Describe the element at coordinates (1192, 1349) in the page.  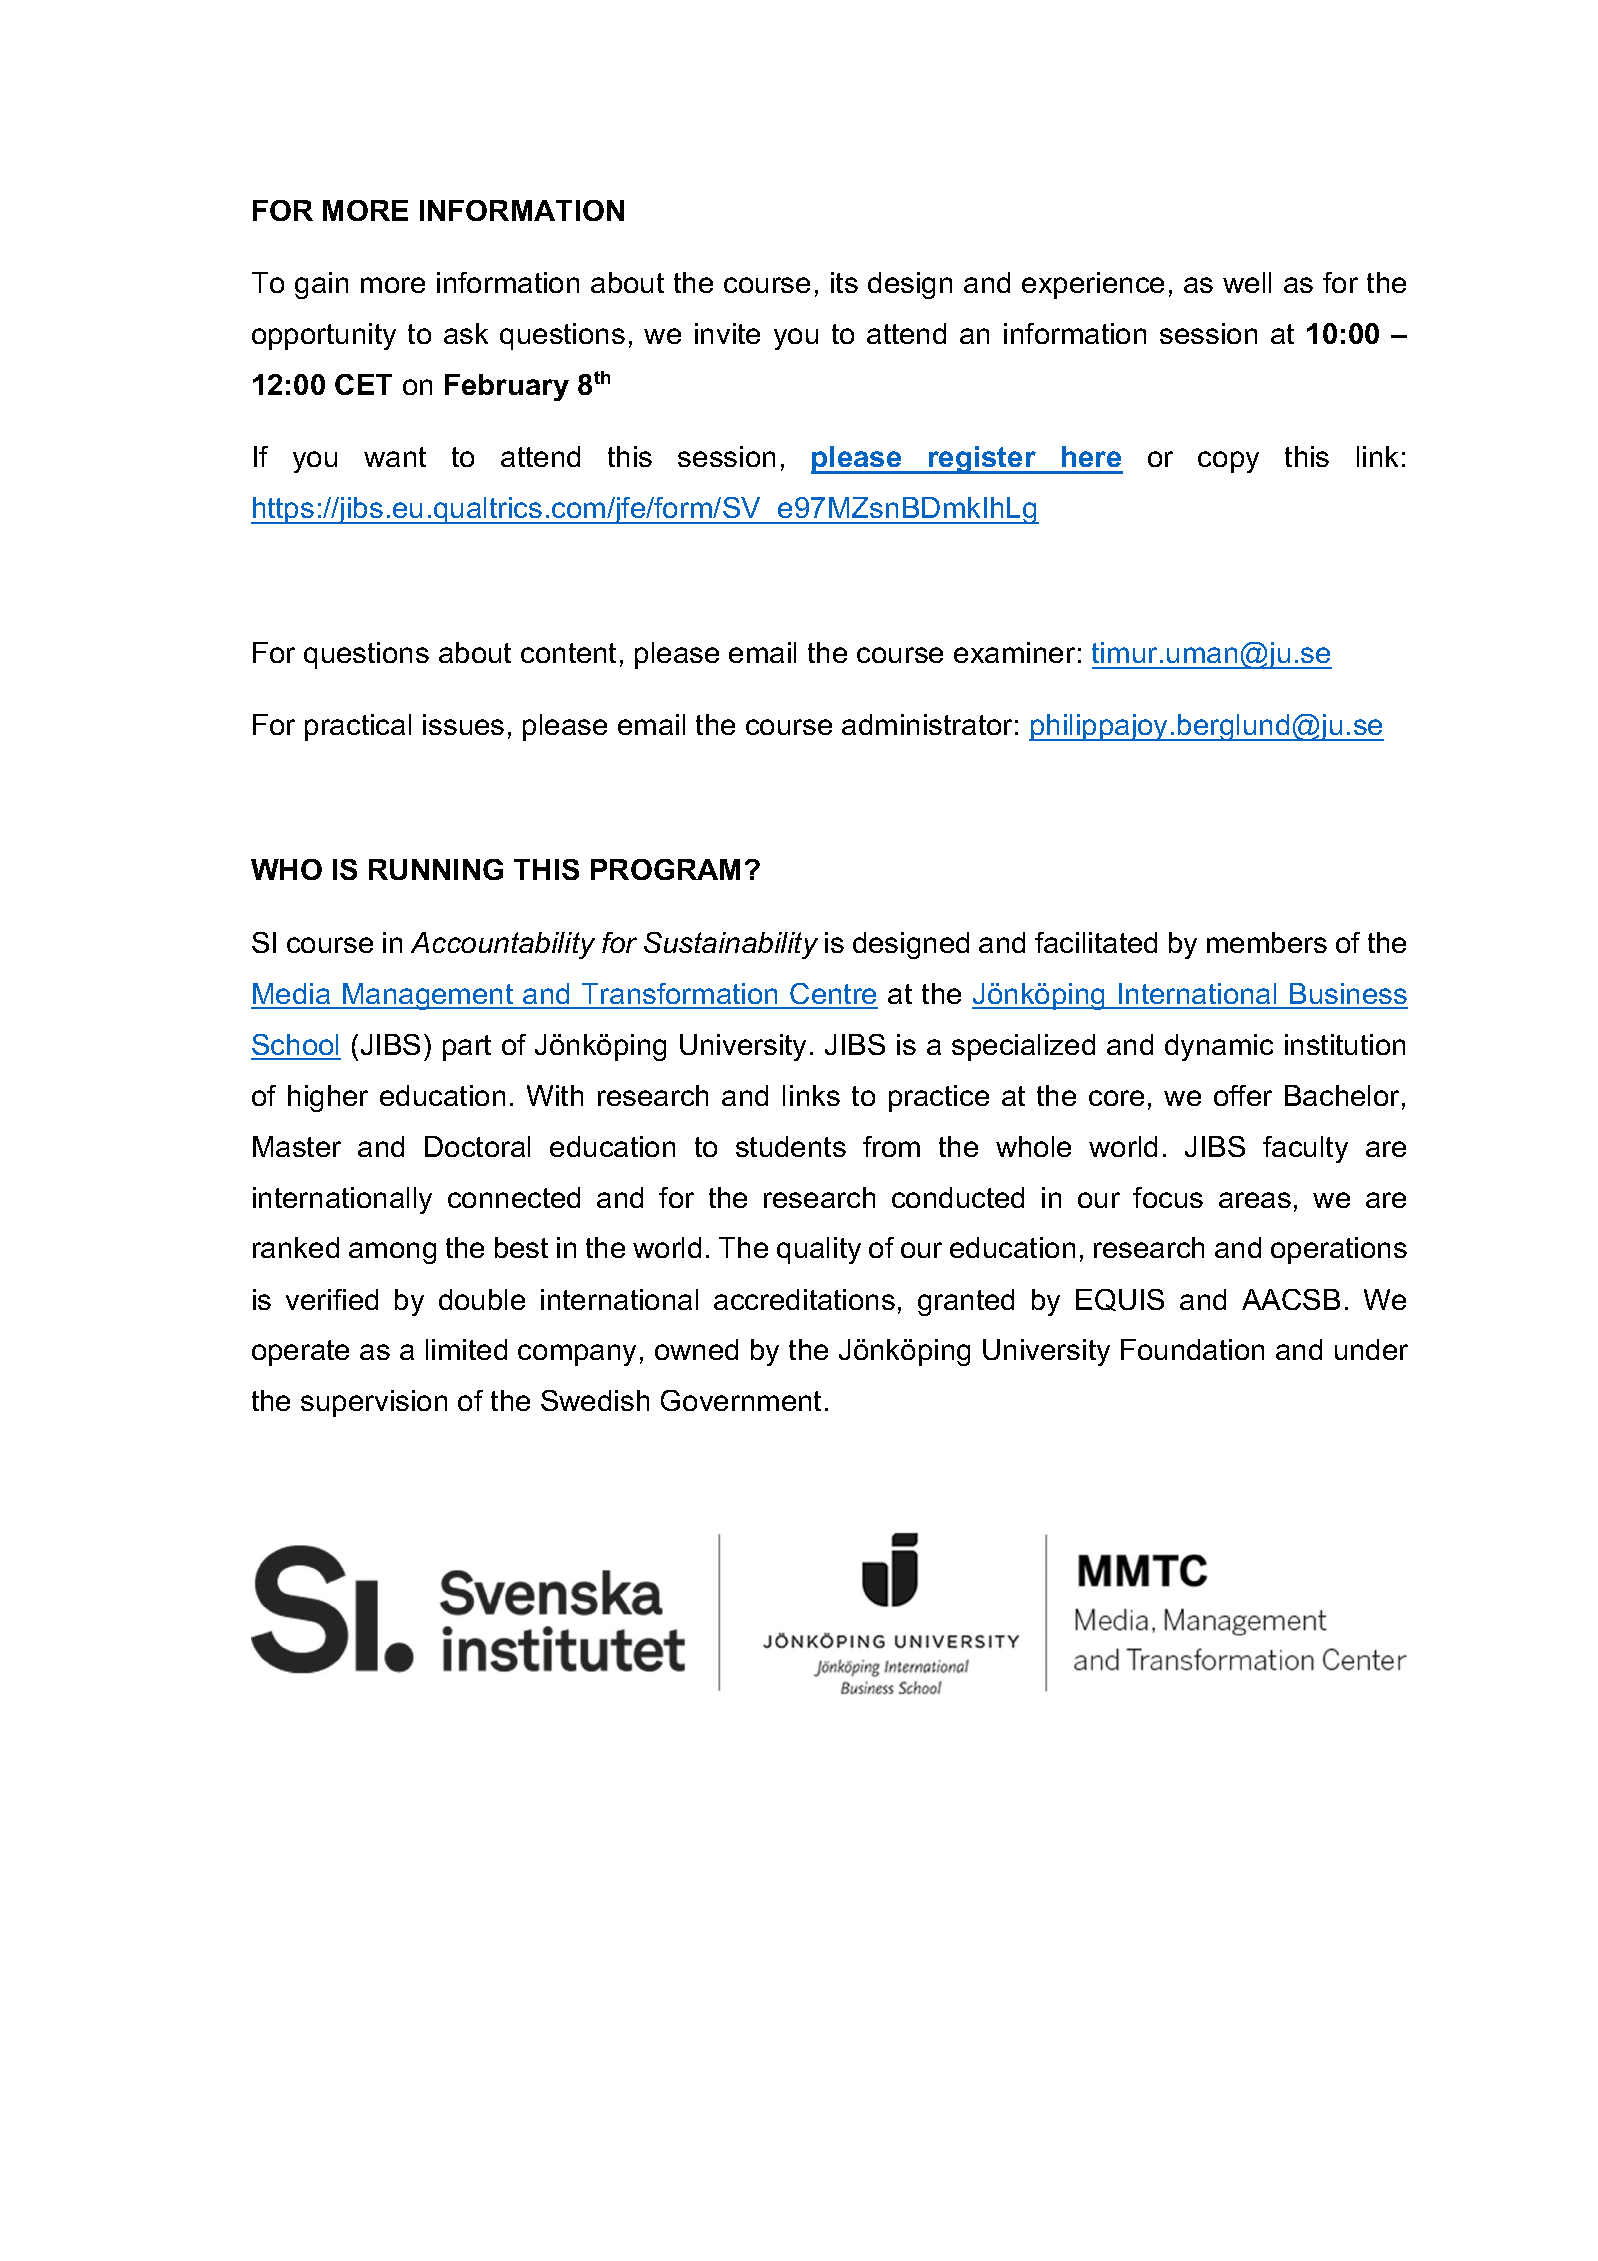
I see `Foundation` at that location.
